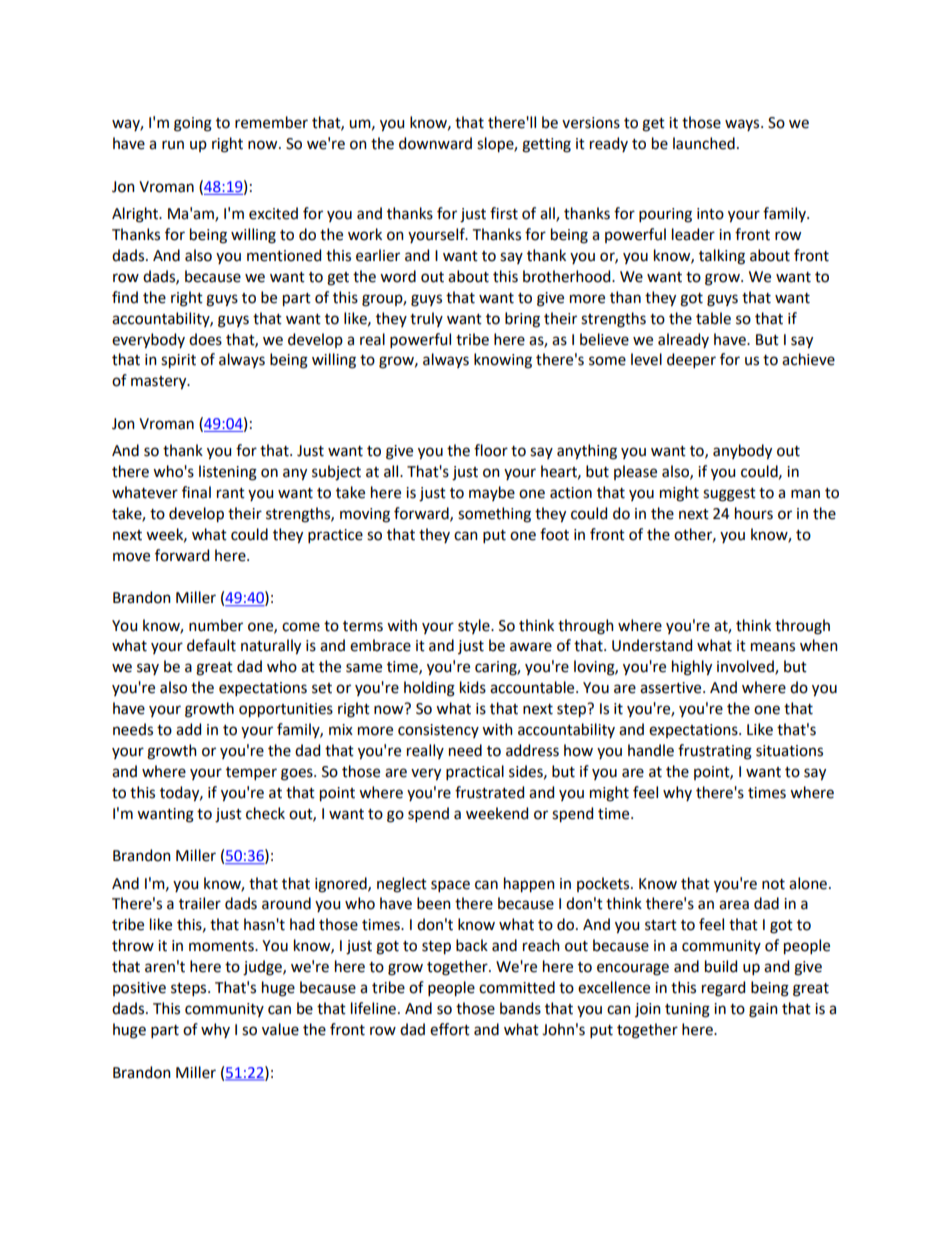 The height and width of the page is (1233, 952). What do you see at coordinates (475, 626) in the page?
I see `style` at bounding box center [475, 626].
